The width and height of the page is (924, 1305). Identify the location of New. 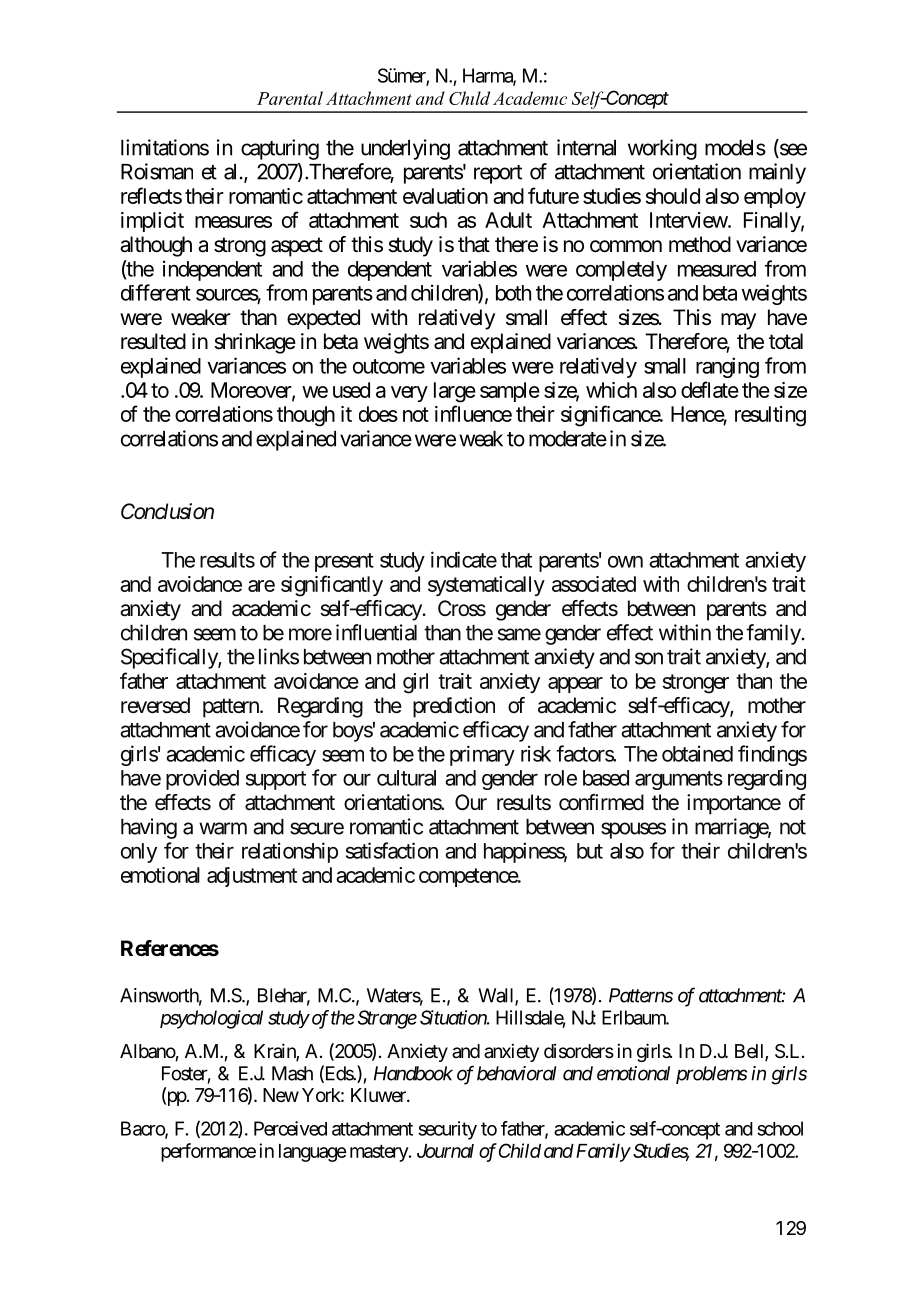
(281, 1095).
